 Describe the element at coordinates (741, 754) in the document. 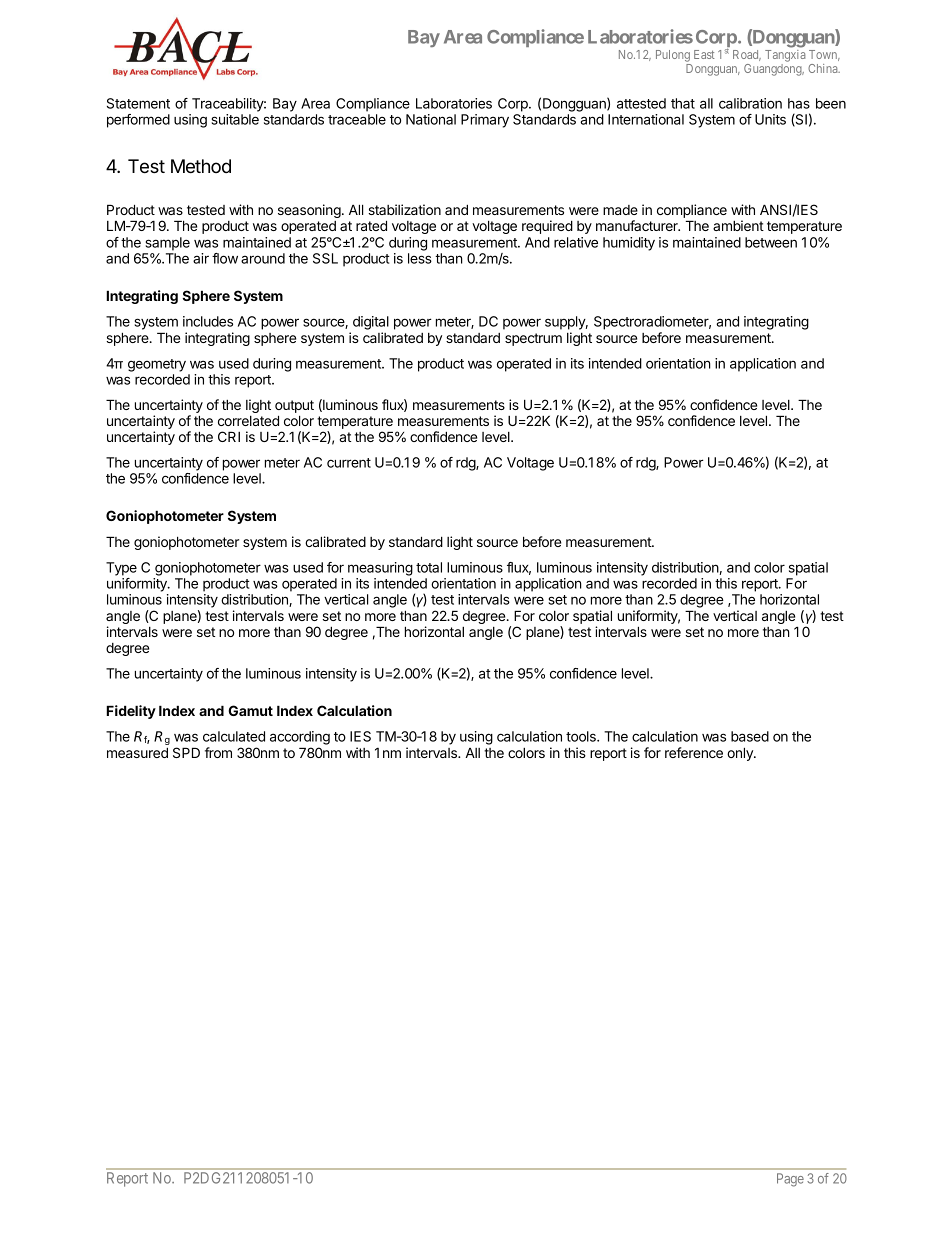

I see `only` at that location.
